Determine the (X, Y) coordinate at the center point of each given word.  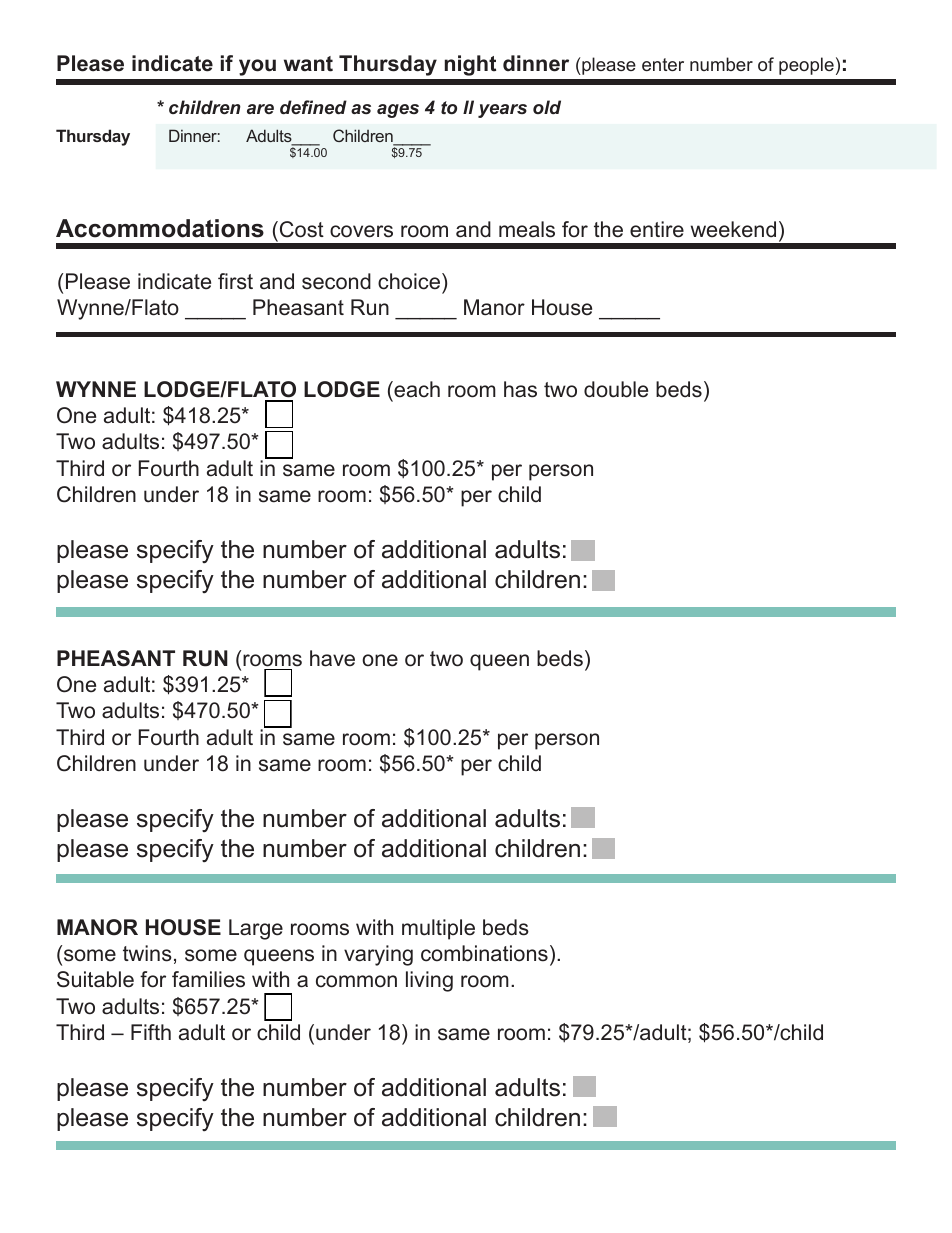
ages (398, 111)
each (416, 389)
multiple (438, 929)
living (429, 981)
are (260, 109)
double (616, 389)
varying (378, 955)
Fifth (151, 1032)
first (235, 281)
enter (663, 64)
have (332, 658)
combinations (484, 953)
